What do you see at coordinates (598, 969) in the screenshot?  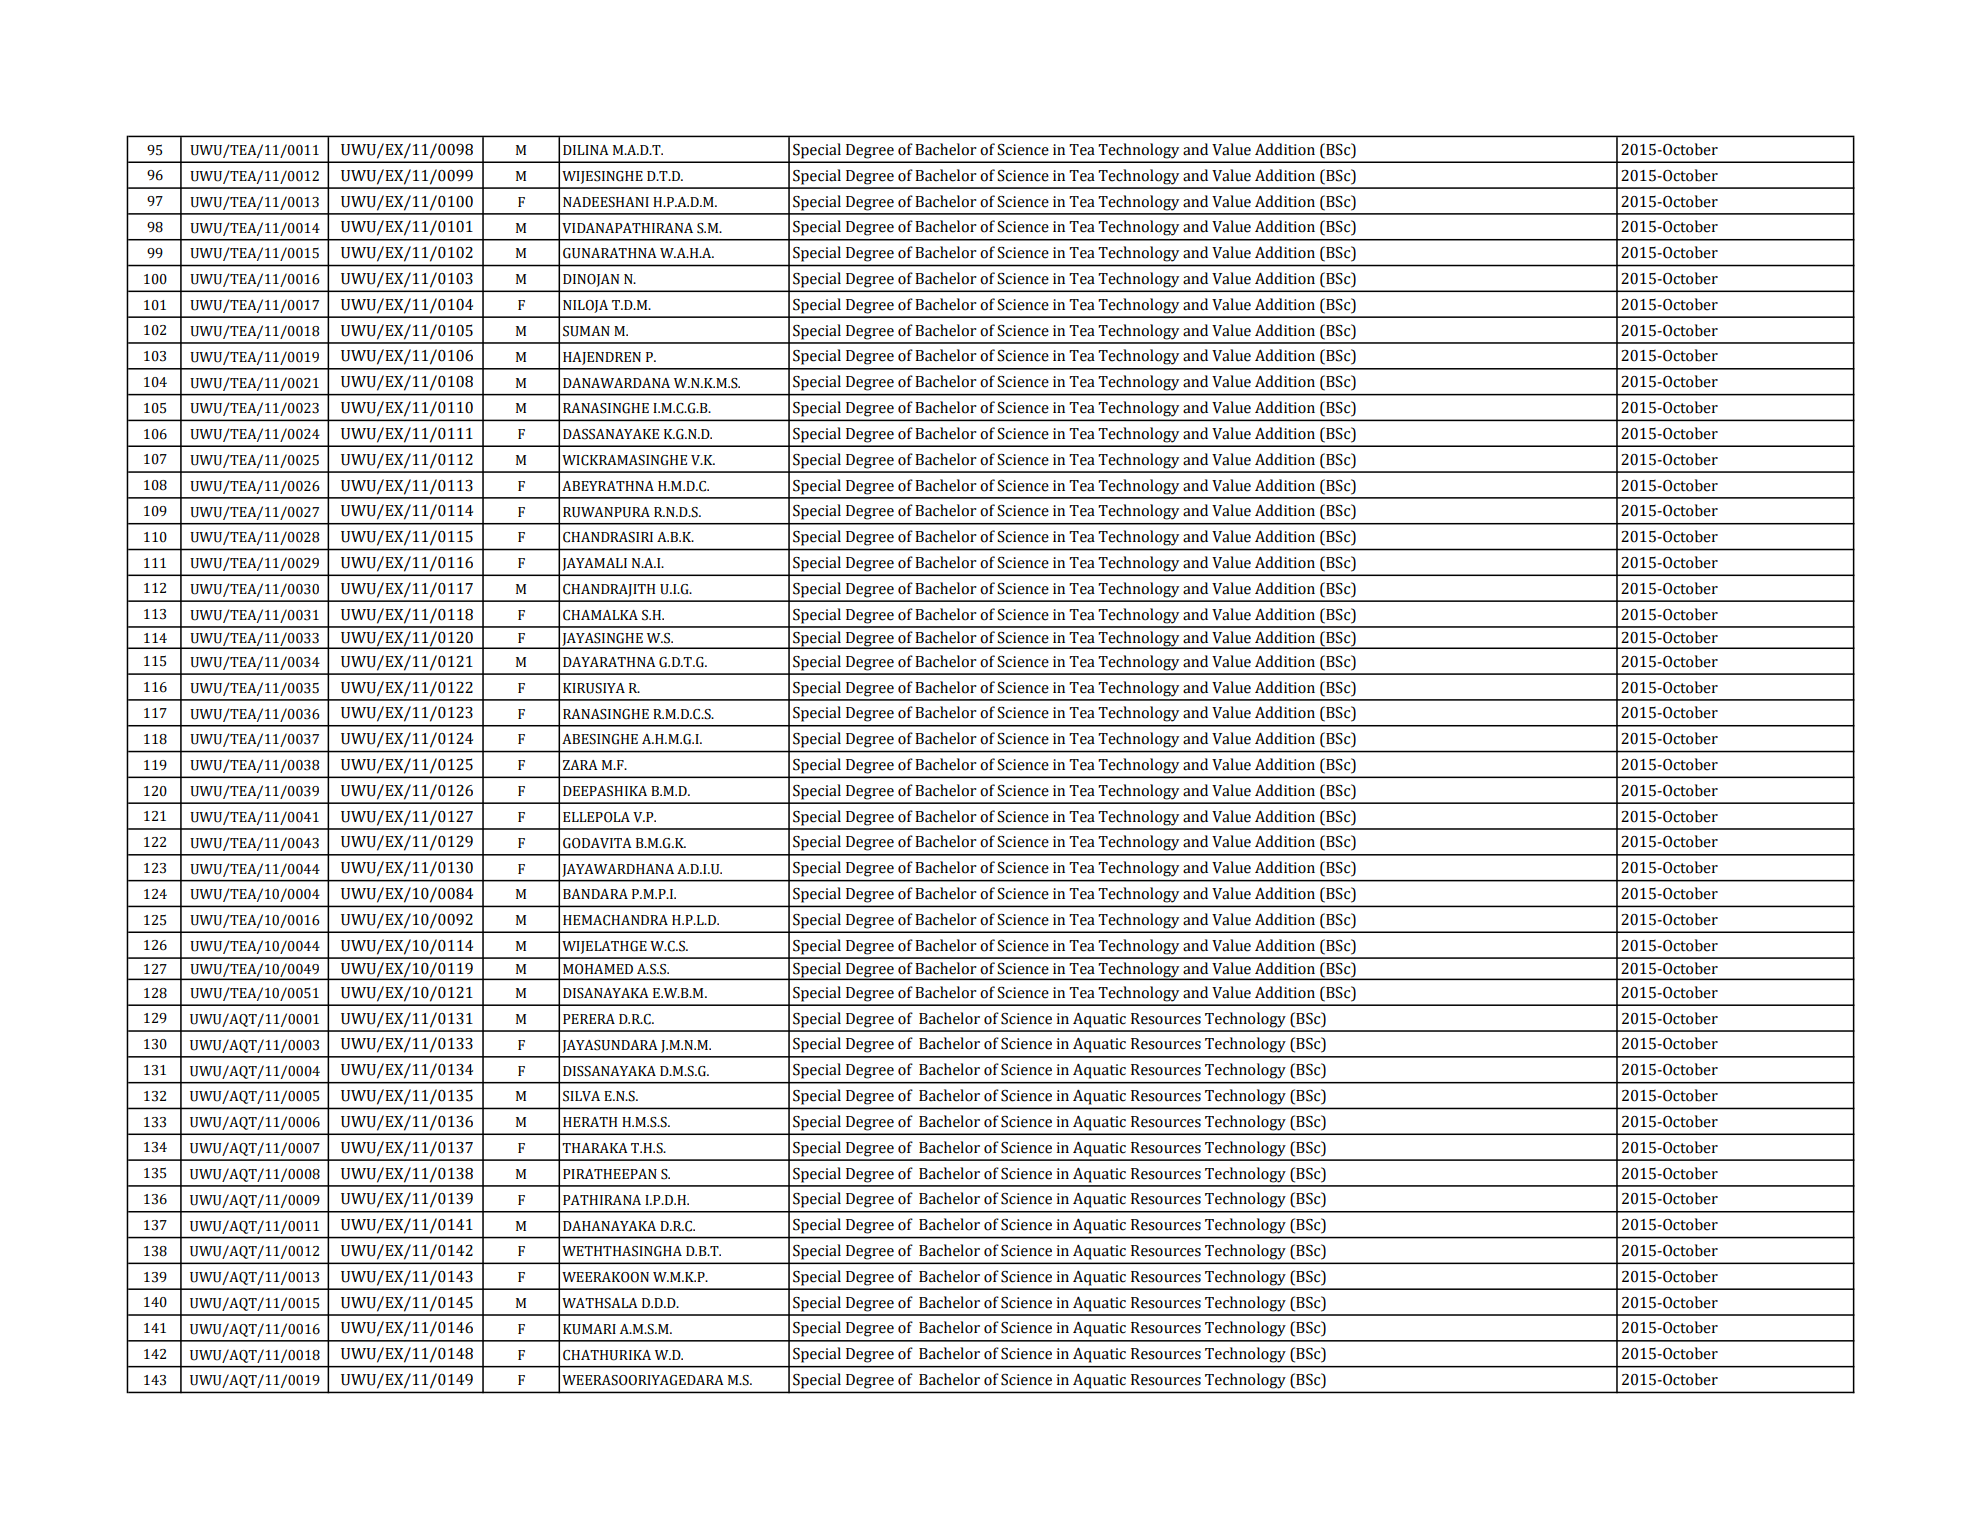 I see `MOHAMED` at bounding box center [598, 969].
